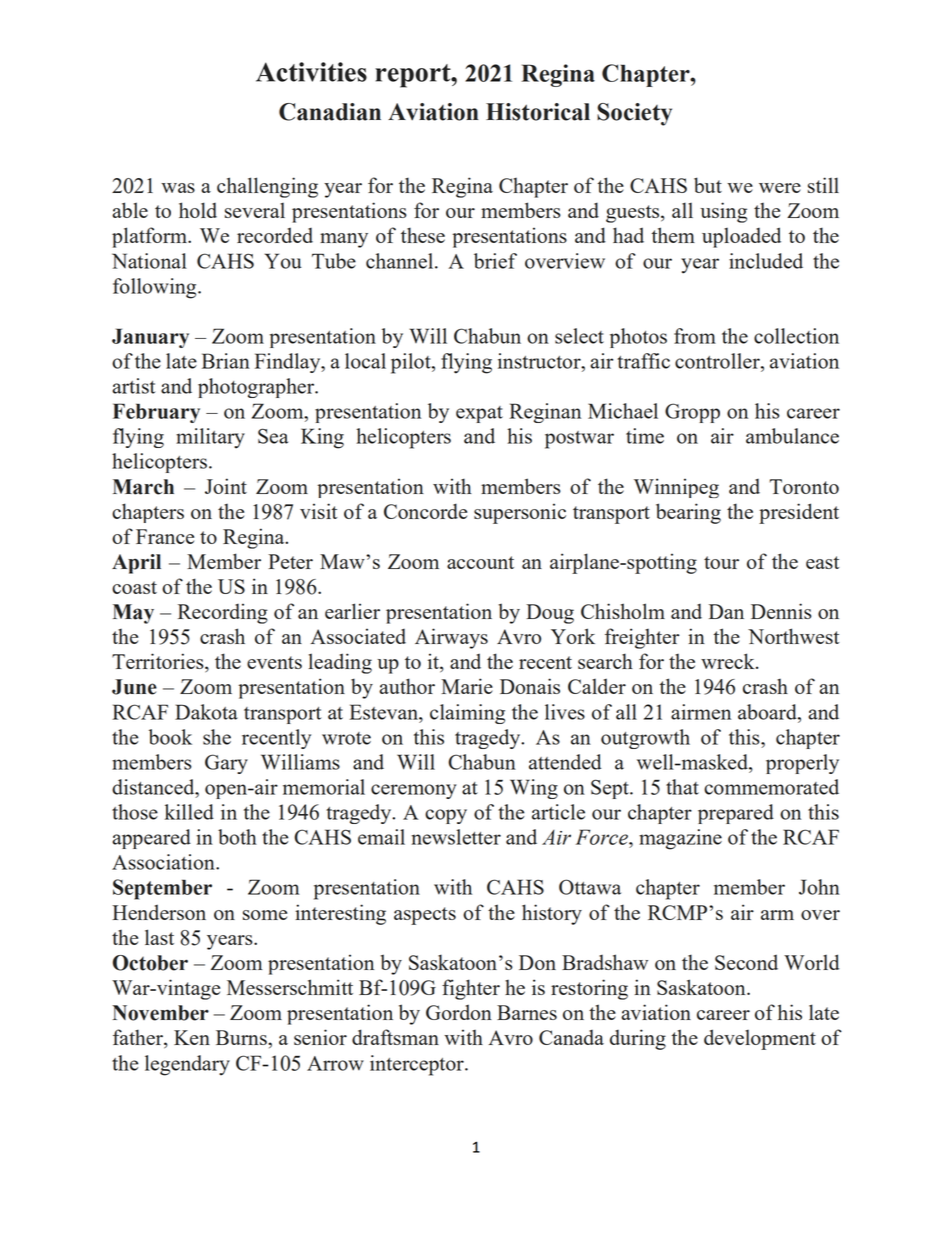 This screenshot has width=952, height=1233. Describe the element at coordinates (192, 1037) in the screenshot. I see `Ken` at that location.
